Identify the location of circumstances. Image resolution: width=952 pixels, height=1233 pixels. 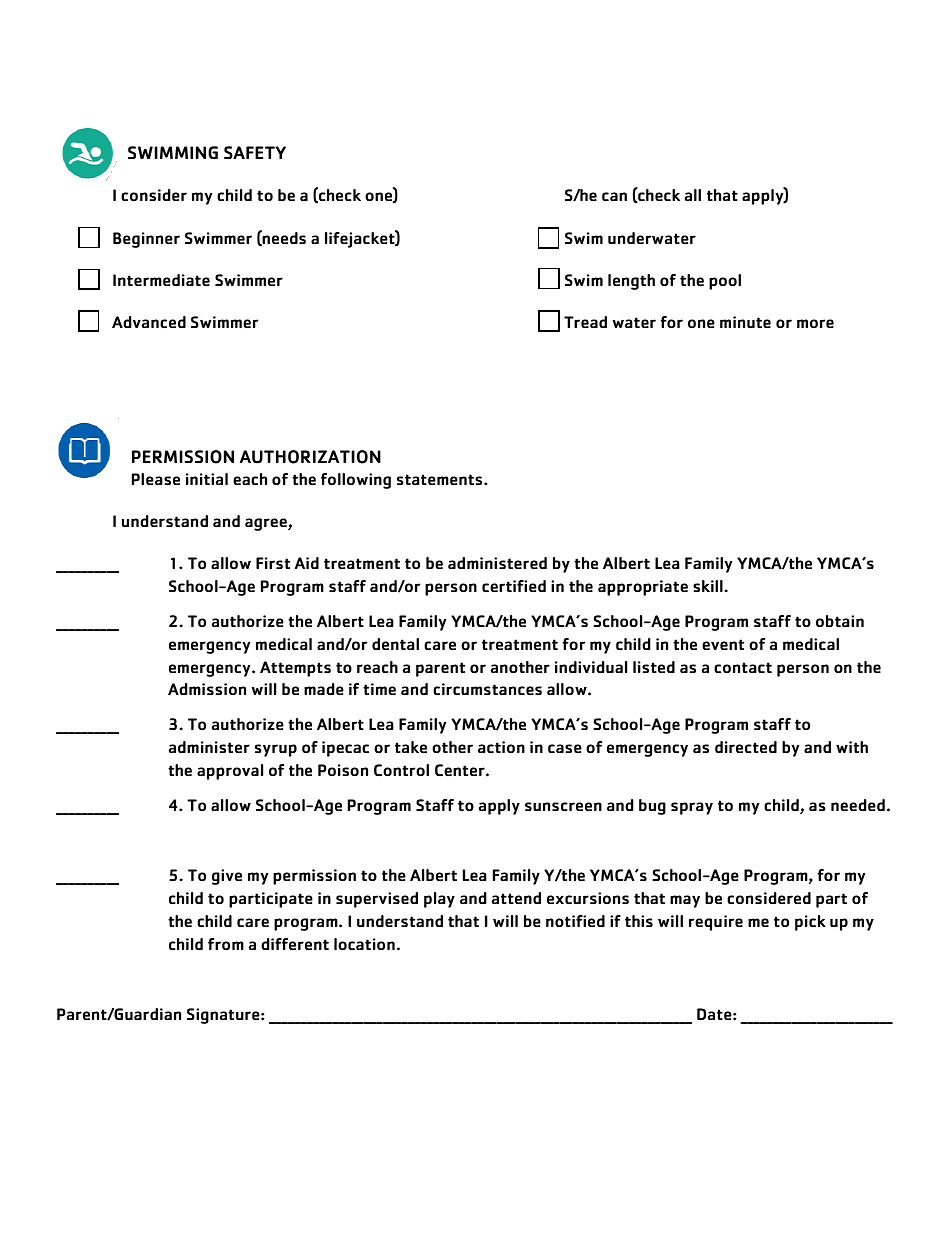
(487, 689).
